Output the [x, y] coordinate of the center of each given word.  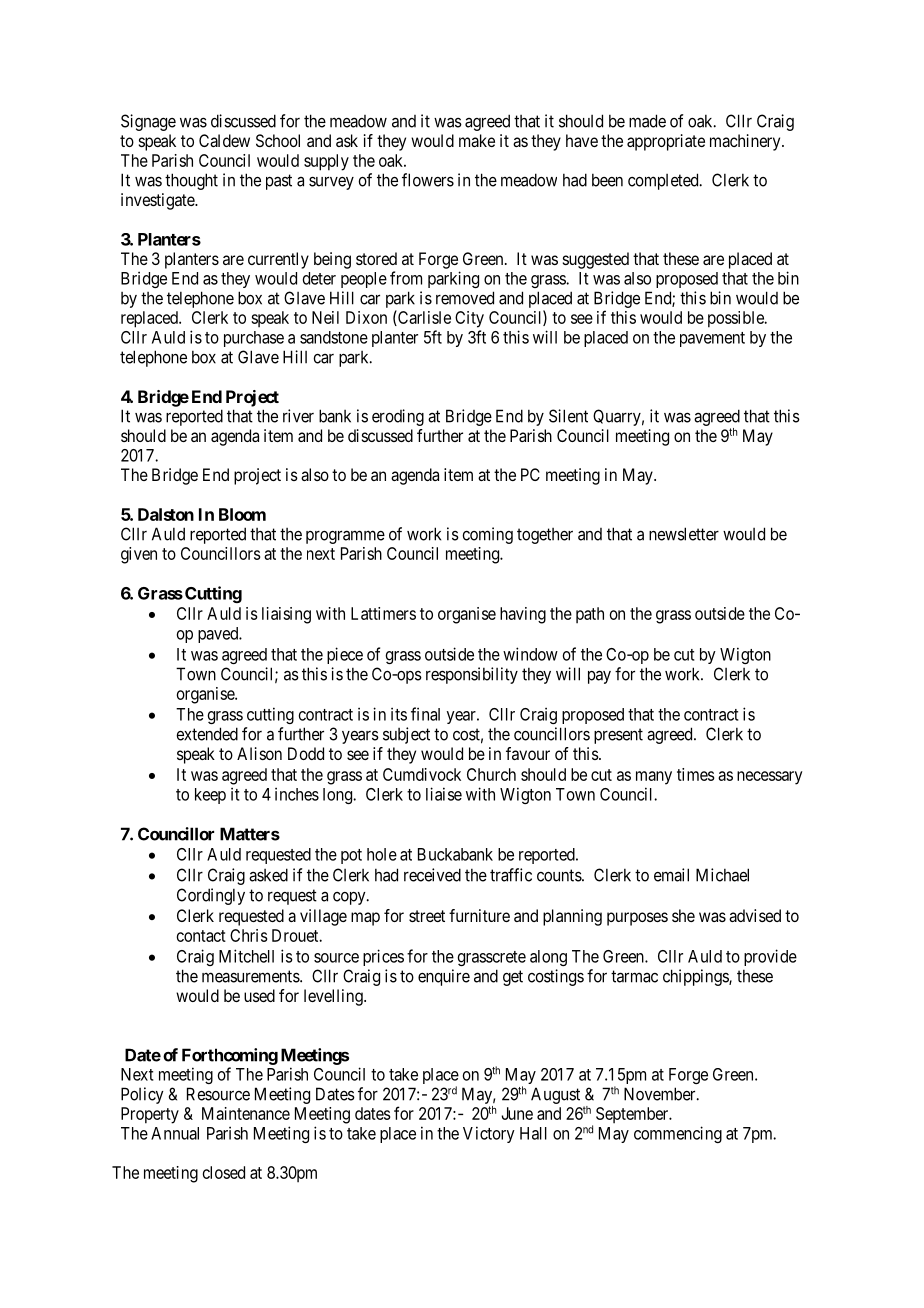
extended [207, 734]
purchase [254, 339]
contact [201, 936]
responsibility [472, 675]
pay [599, 677]
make [477, 140]
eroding [398, 417]
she [683, 915]
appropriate [666, 142]
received [432, 875]
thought [191, 181]
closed [224, 1172]
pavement [712, 339]
